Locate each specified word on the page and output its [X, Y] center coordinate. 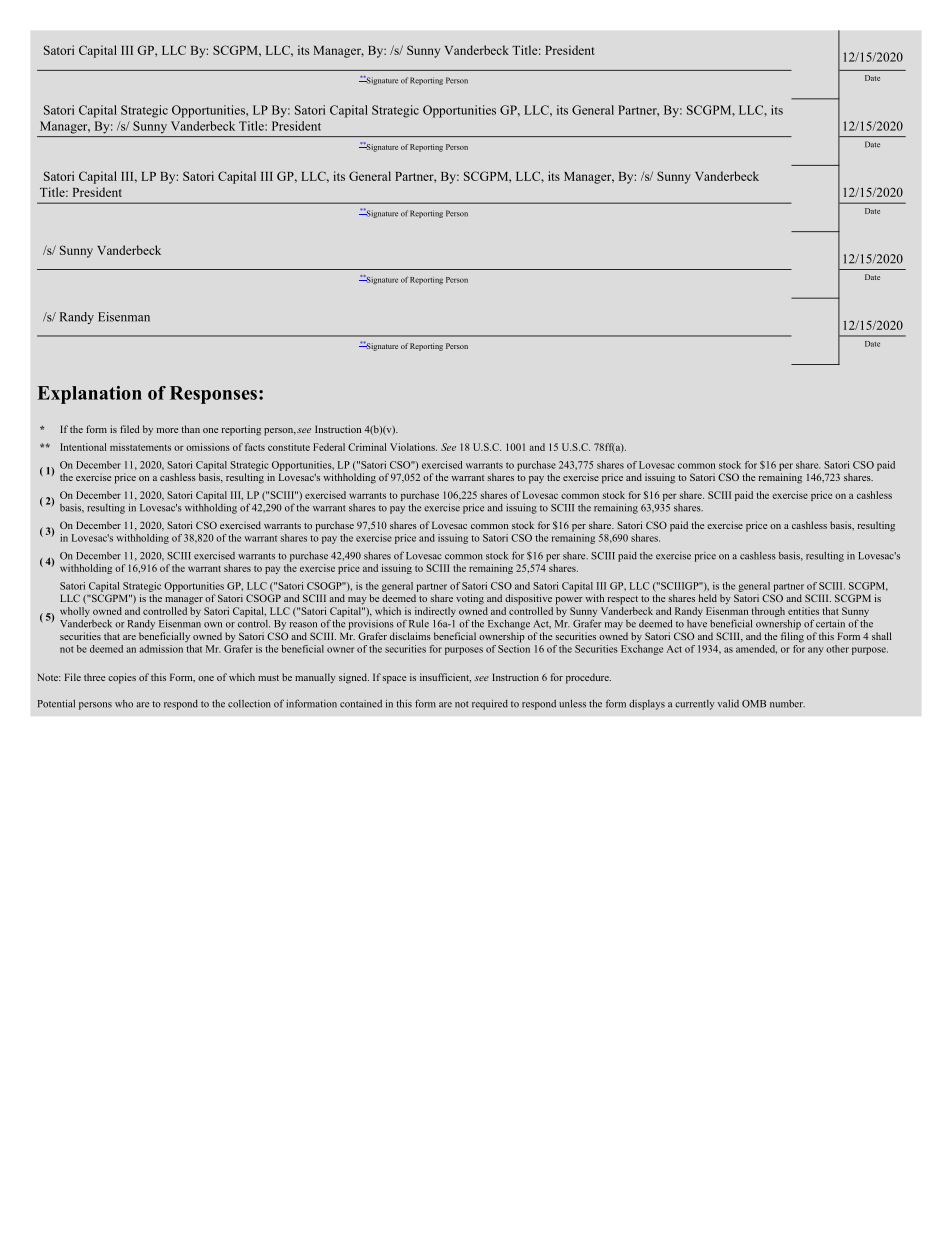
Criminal [367, 447]
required [490, 705]
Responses [213, 395]
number [787, 704]
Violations [413, 447]
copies [122, 678]
